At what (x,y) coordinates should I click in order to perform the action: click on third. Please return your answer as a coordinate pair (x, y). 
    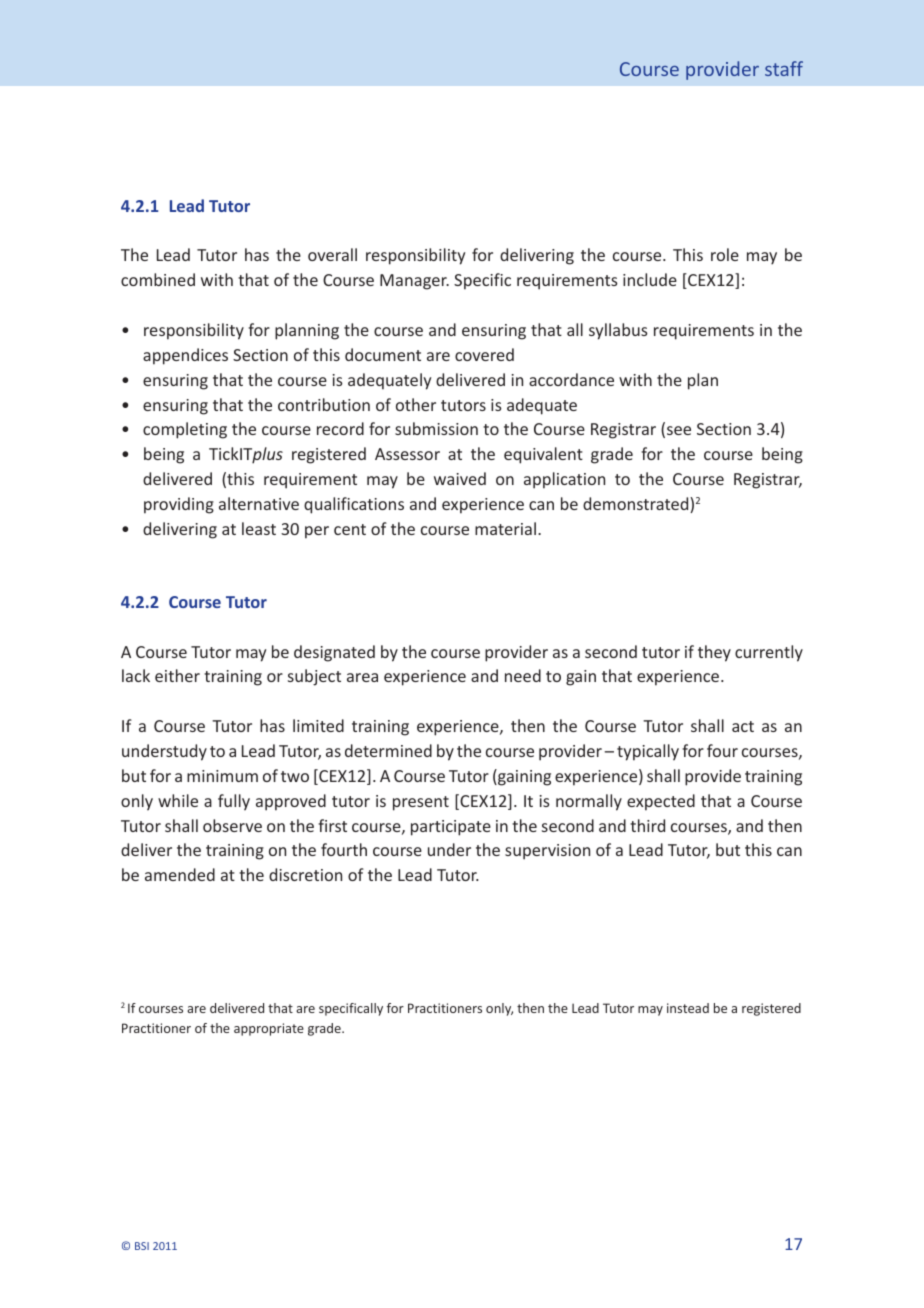
    Looking at the image, I should click on (647, 825).
